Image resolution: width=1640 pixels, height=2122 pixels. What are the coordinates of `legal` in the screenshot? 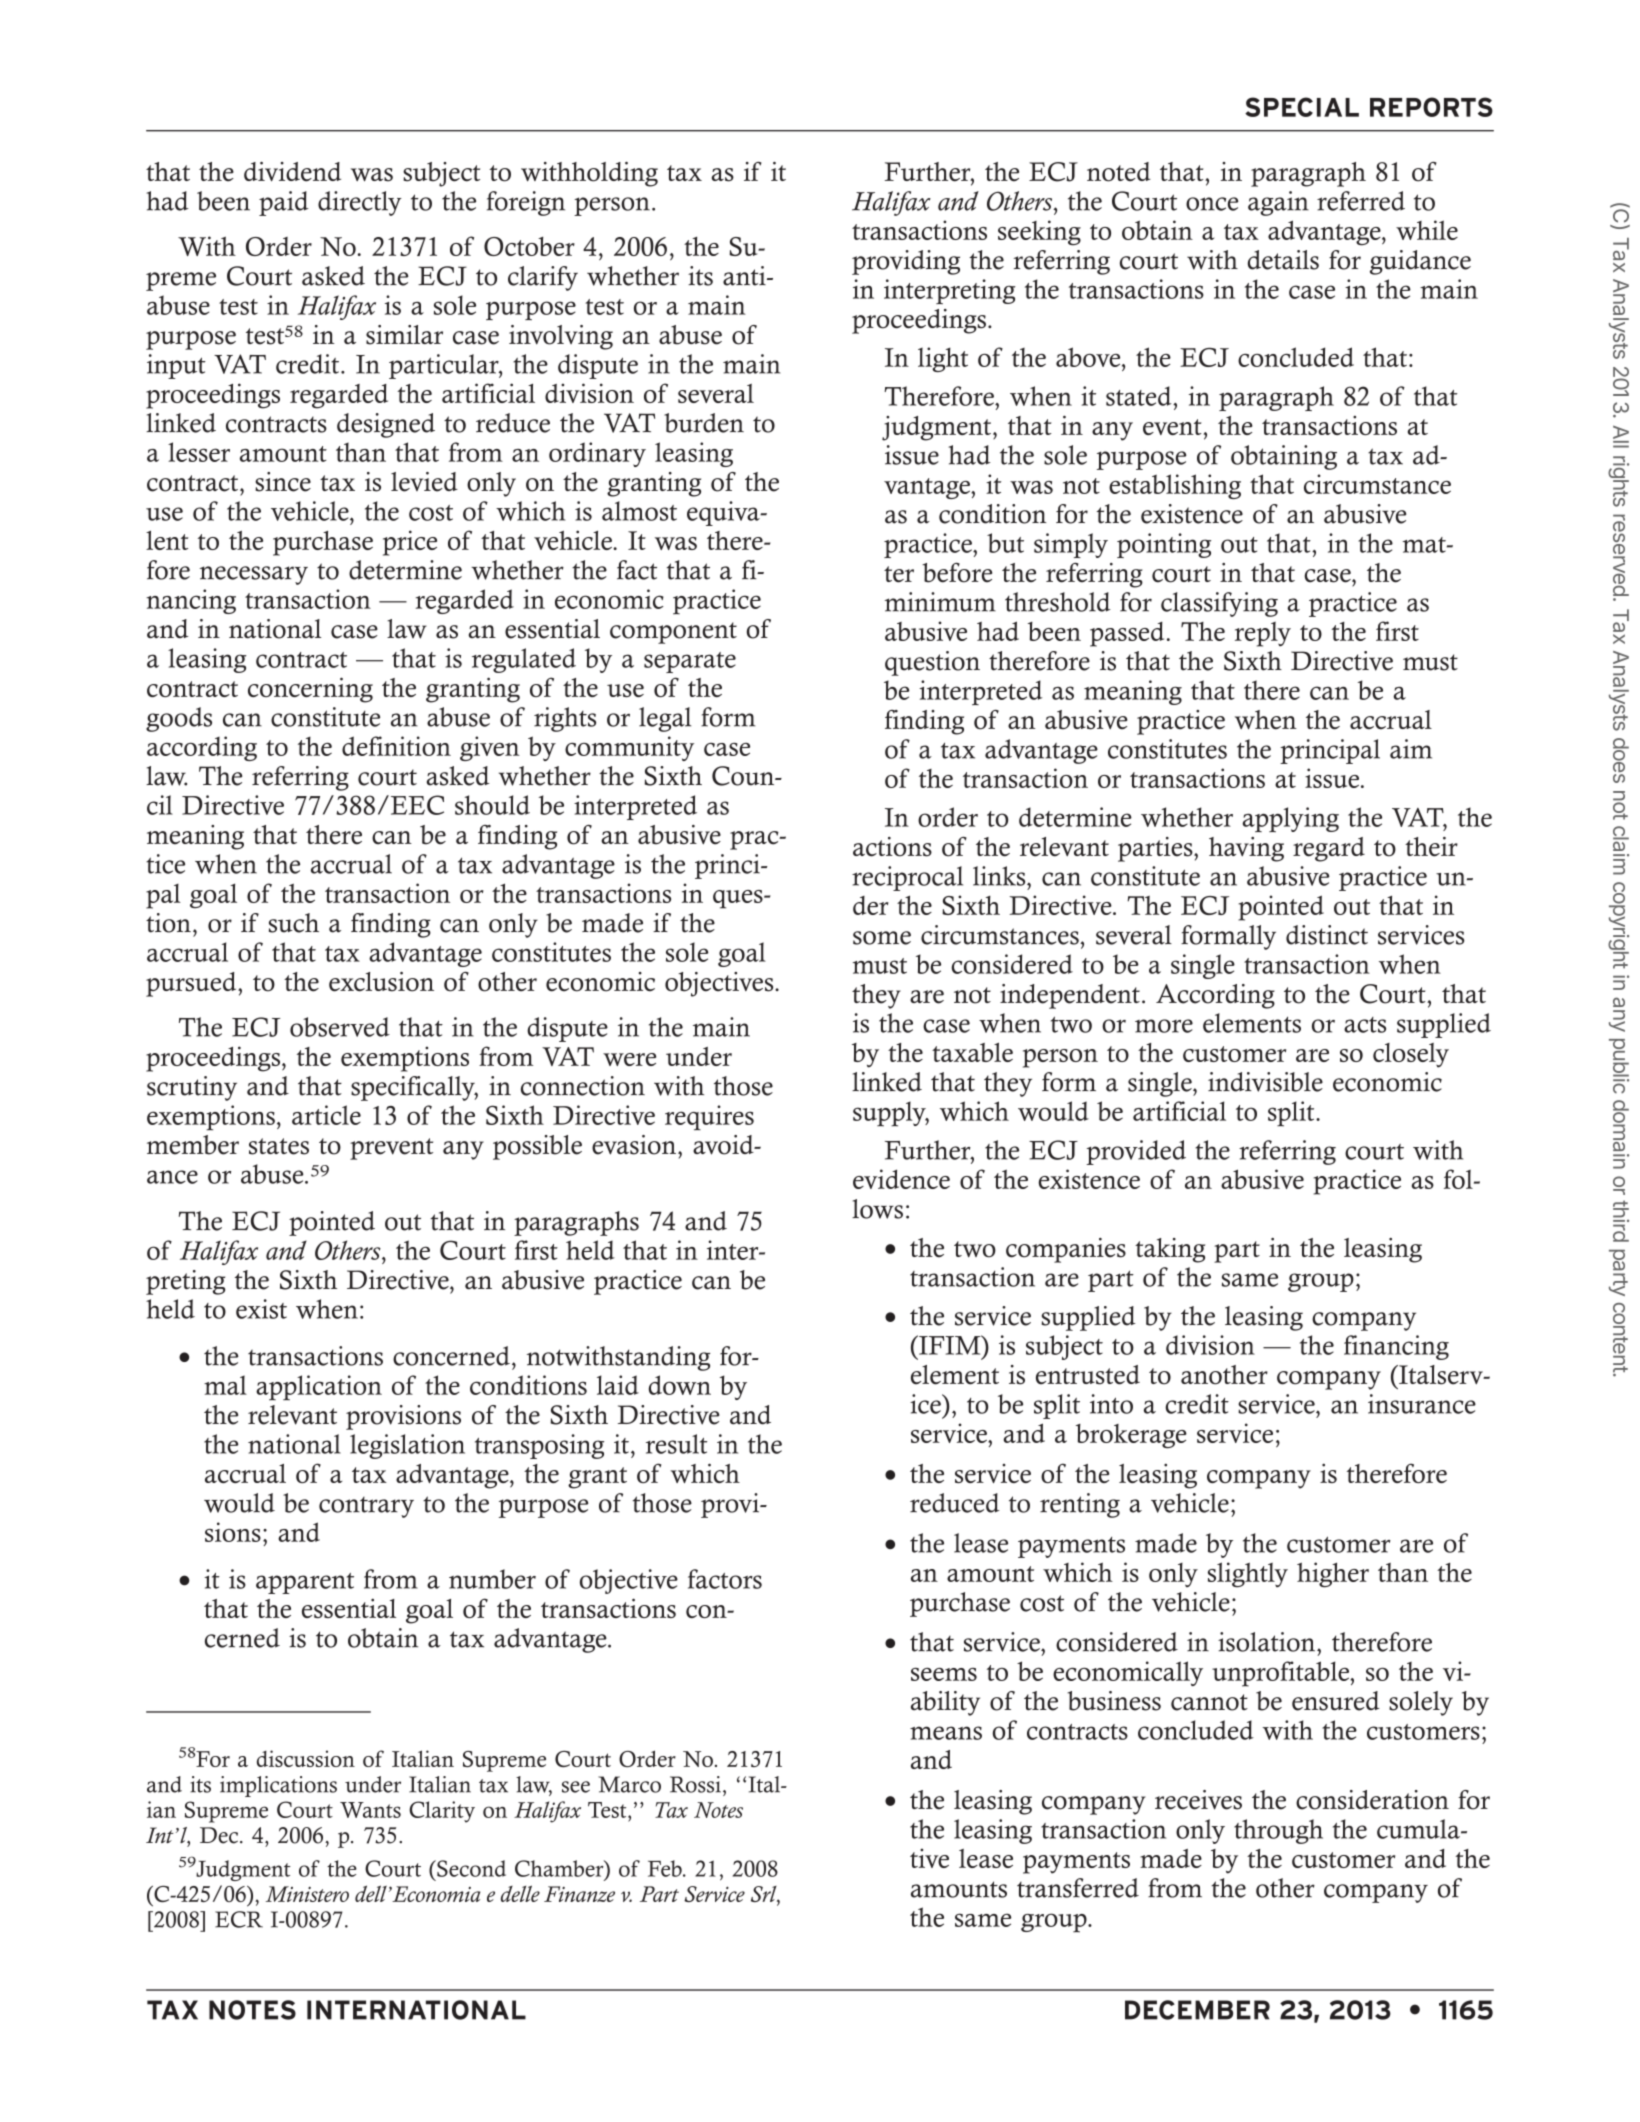 It's located at (665, 719).
